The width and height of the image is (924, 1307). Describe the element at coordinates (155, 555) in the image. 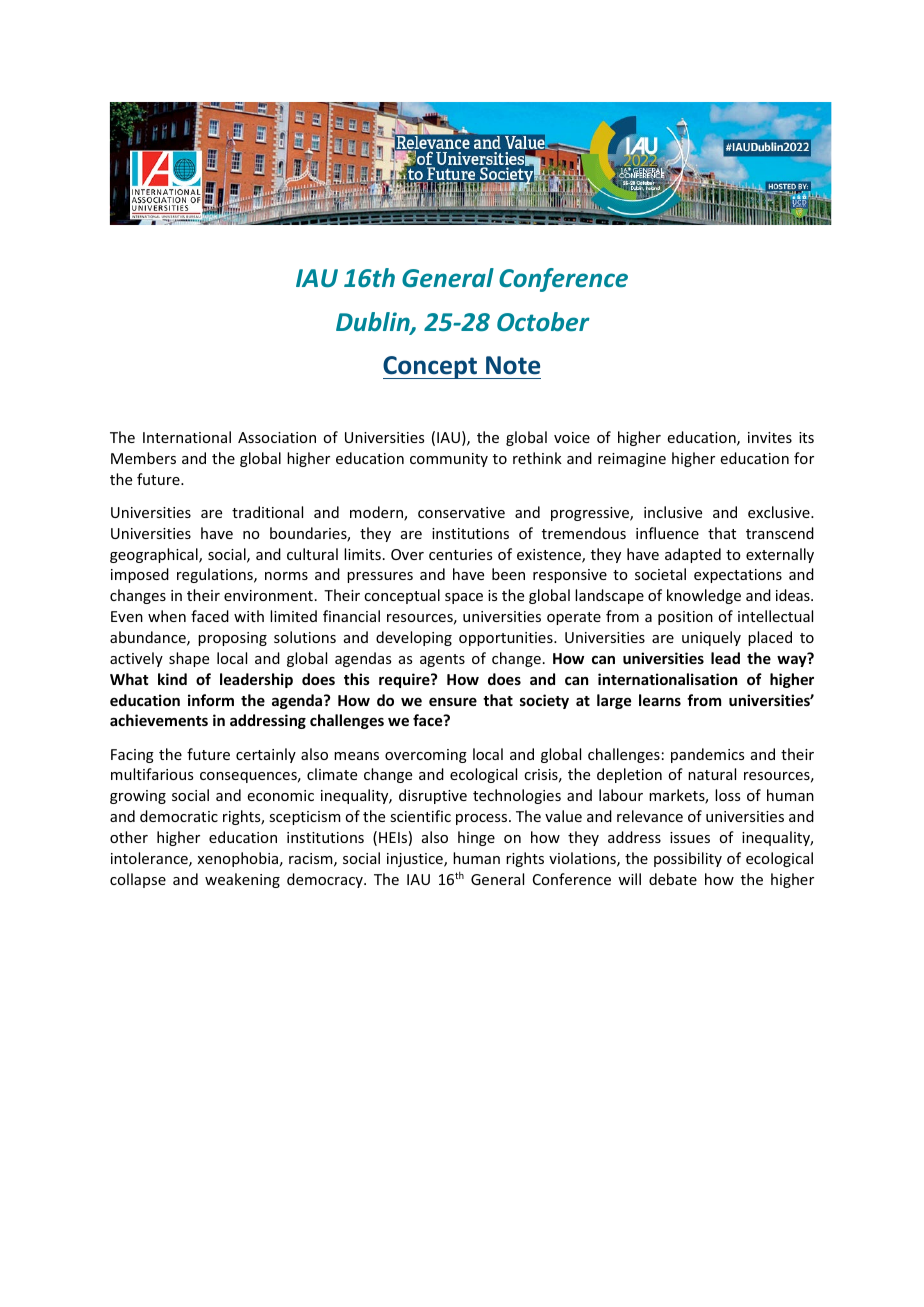

I see `geographical` at that location.
